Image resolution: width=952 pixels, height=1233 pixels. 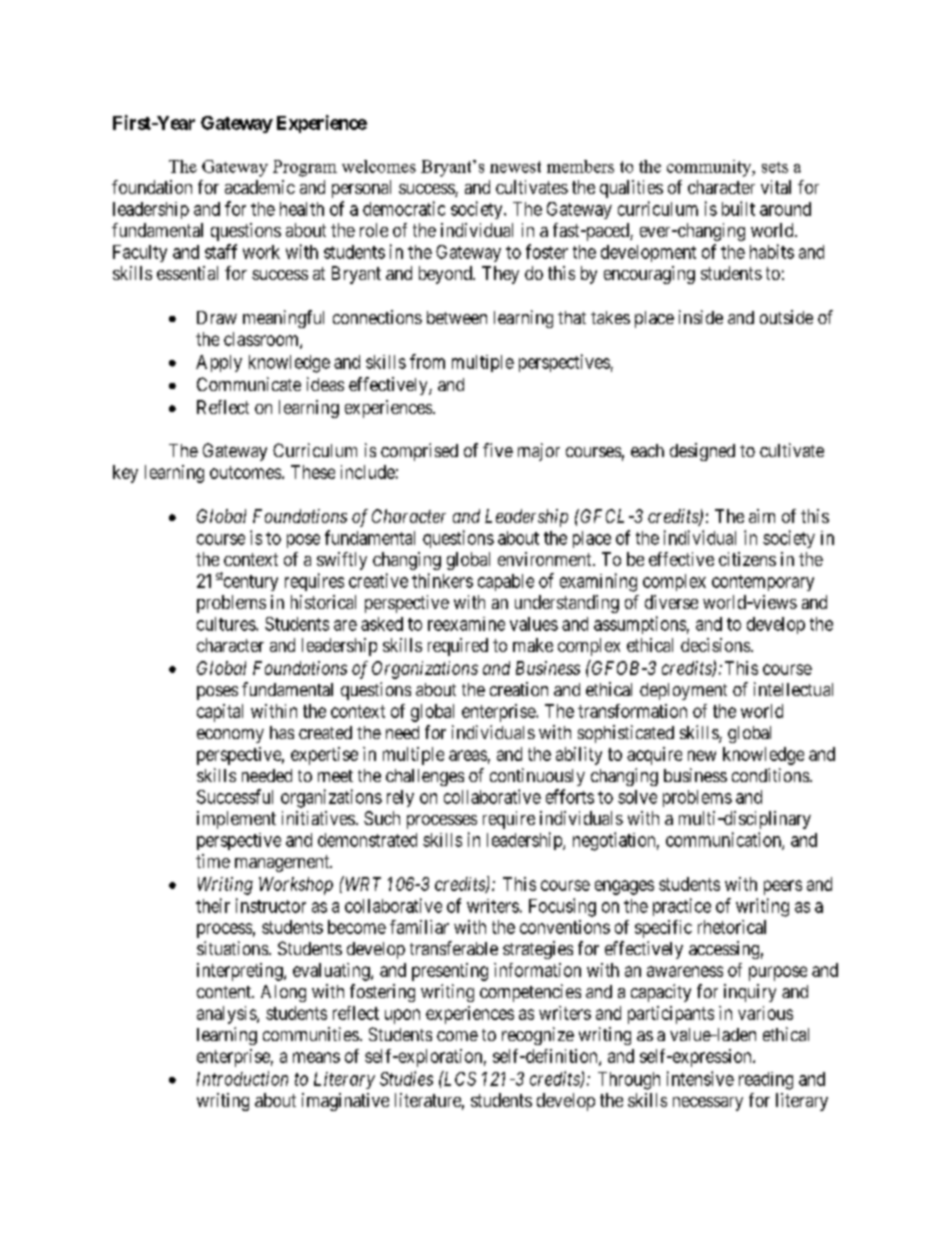 I want to click on Apply, so click(x=219, y=363).
